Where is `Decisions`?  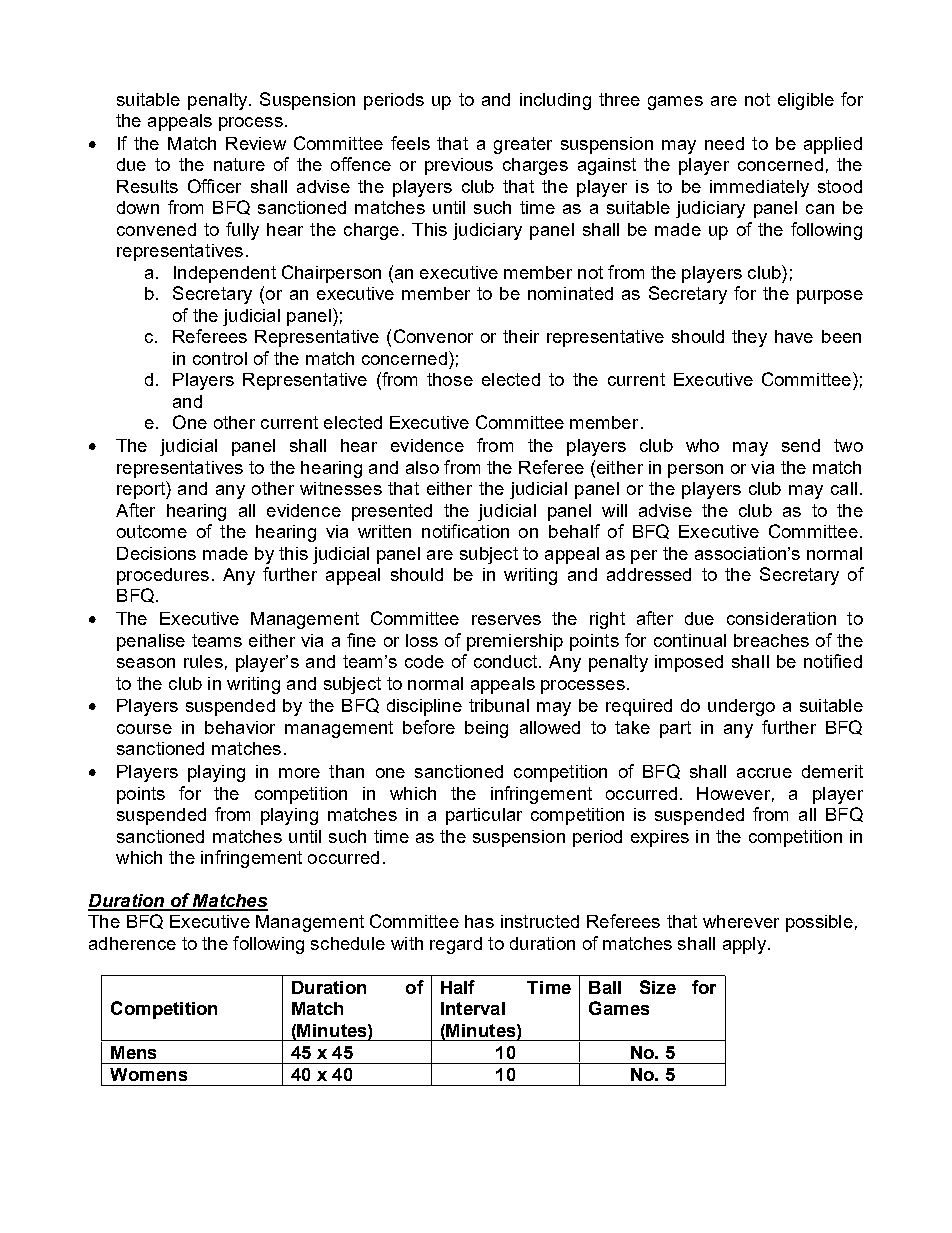 Decisions is located at coordinates (156, 553).
